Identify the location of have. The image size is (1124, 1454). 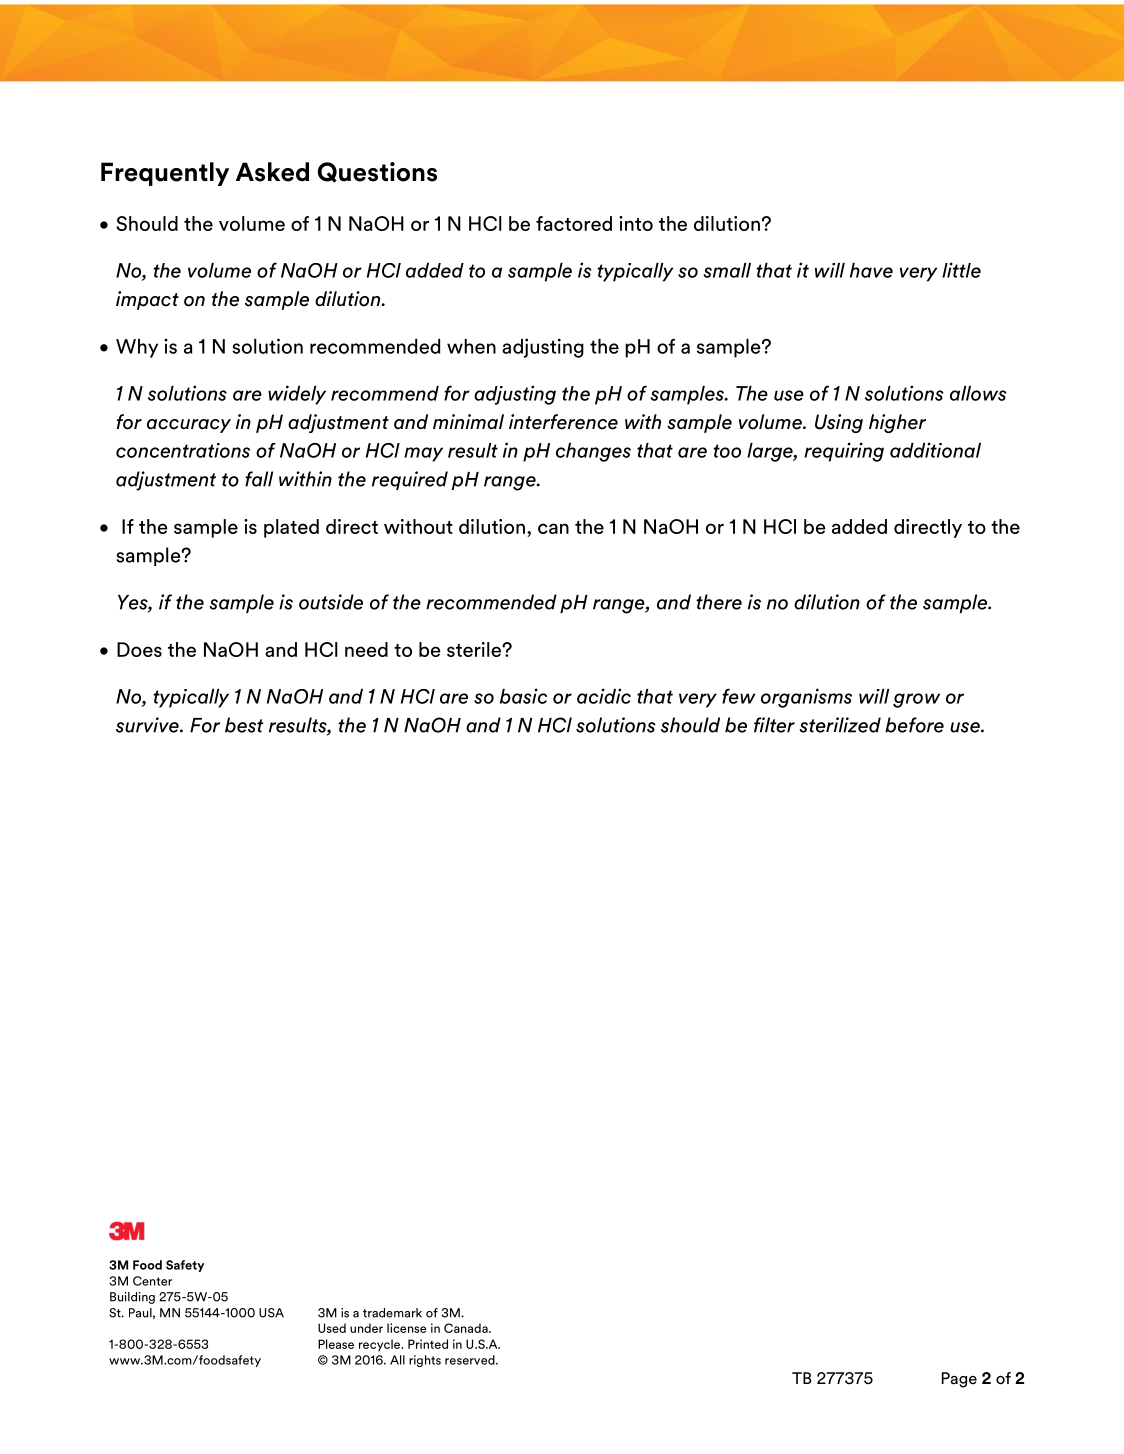
(871, 270).
